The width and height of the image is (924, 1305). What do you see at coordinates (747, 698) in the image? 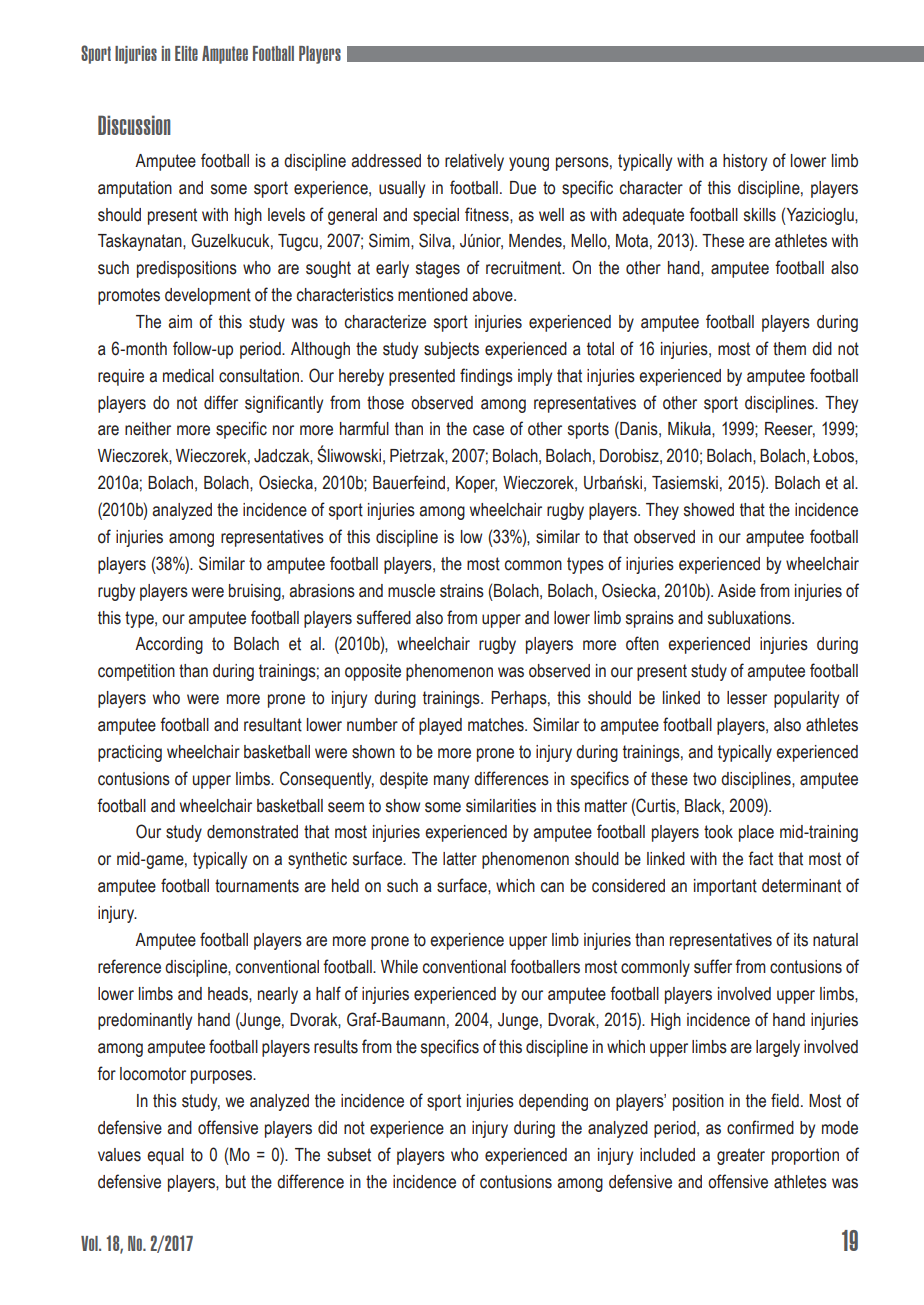
I see `lesser` at bounding box center [747, 698].
